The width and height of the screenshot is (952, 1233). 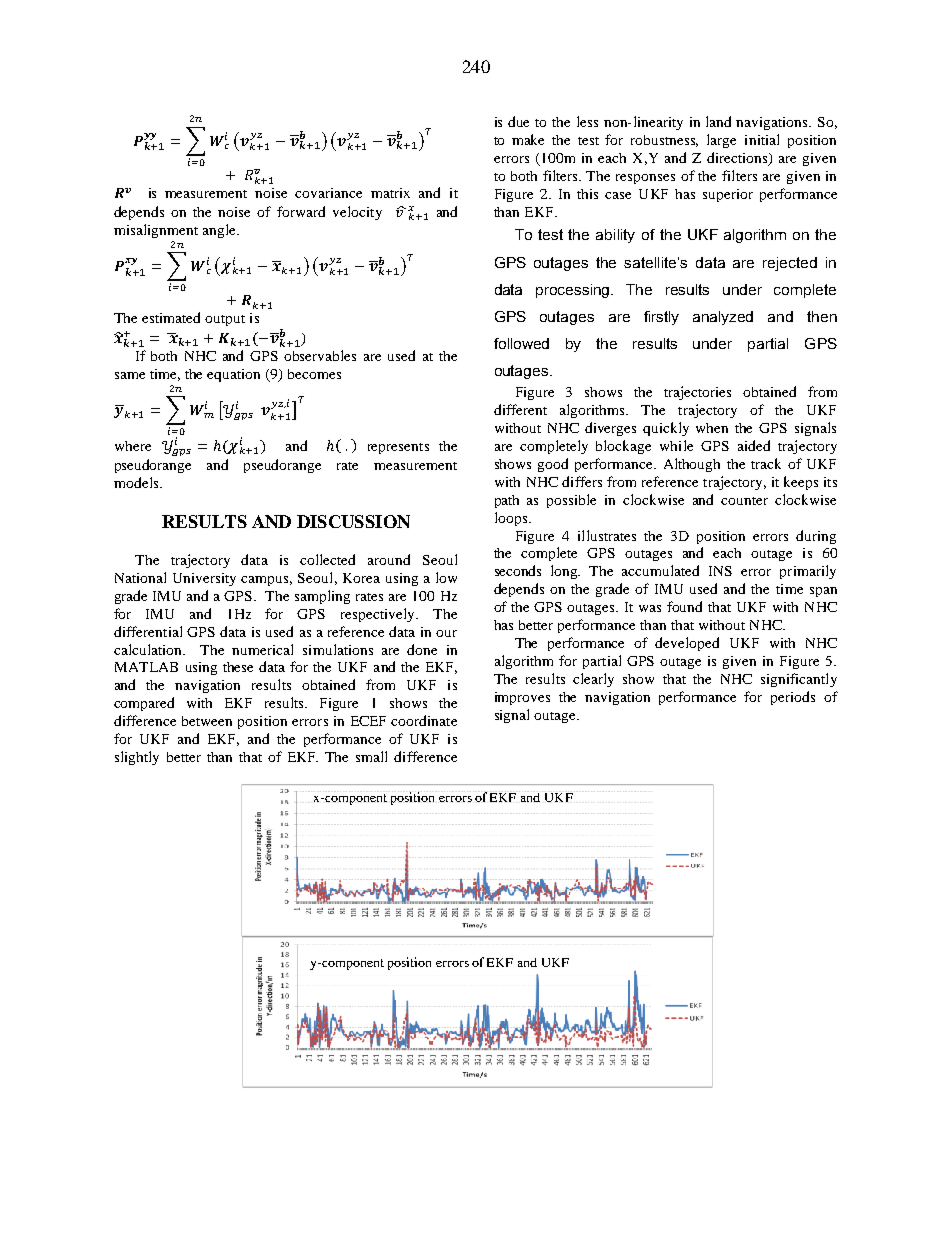 What do you see at coordinates (762, 139) in the screenshot?
I see `initial` at bounding box center [762, 139].
